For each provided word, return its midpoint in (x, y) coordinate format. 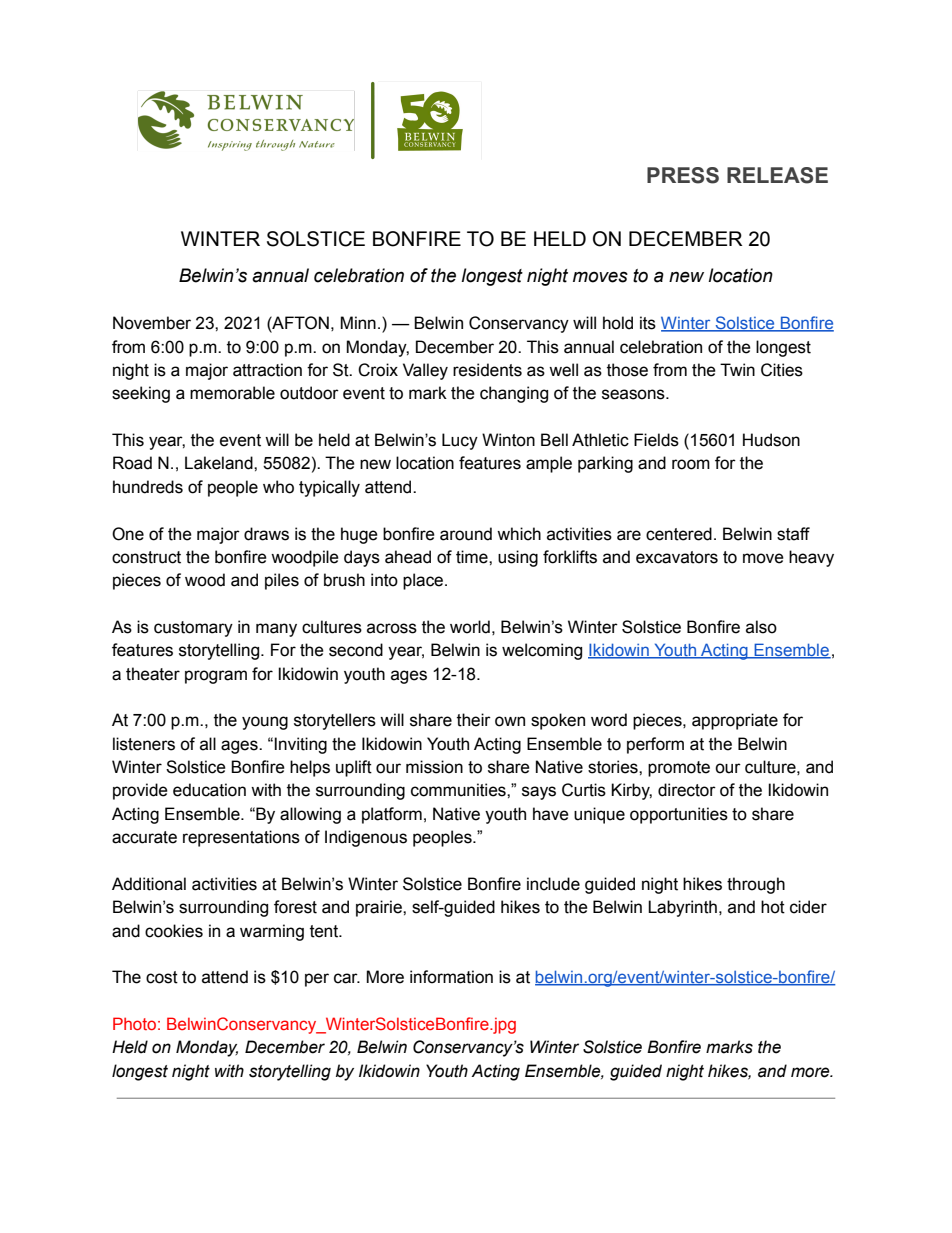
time (473, 557)
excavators (677, 557)
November (152, 323)
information (451, 977)
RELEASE (777, 175)
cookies (174, 931)
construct (146, 557)
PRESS (683, 175)
